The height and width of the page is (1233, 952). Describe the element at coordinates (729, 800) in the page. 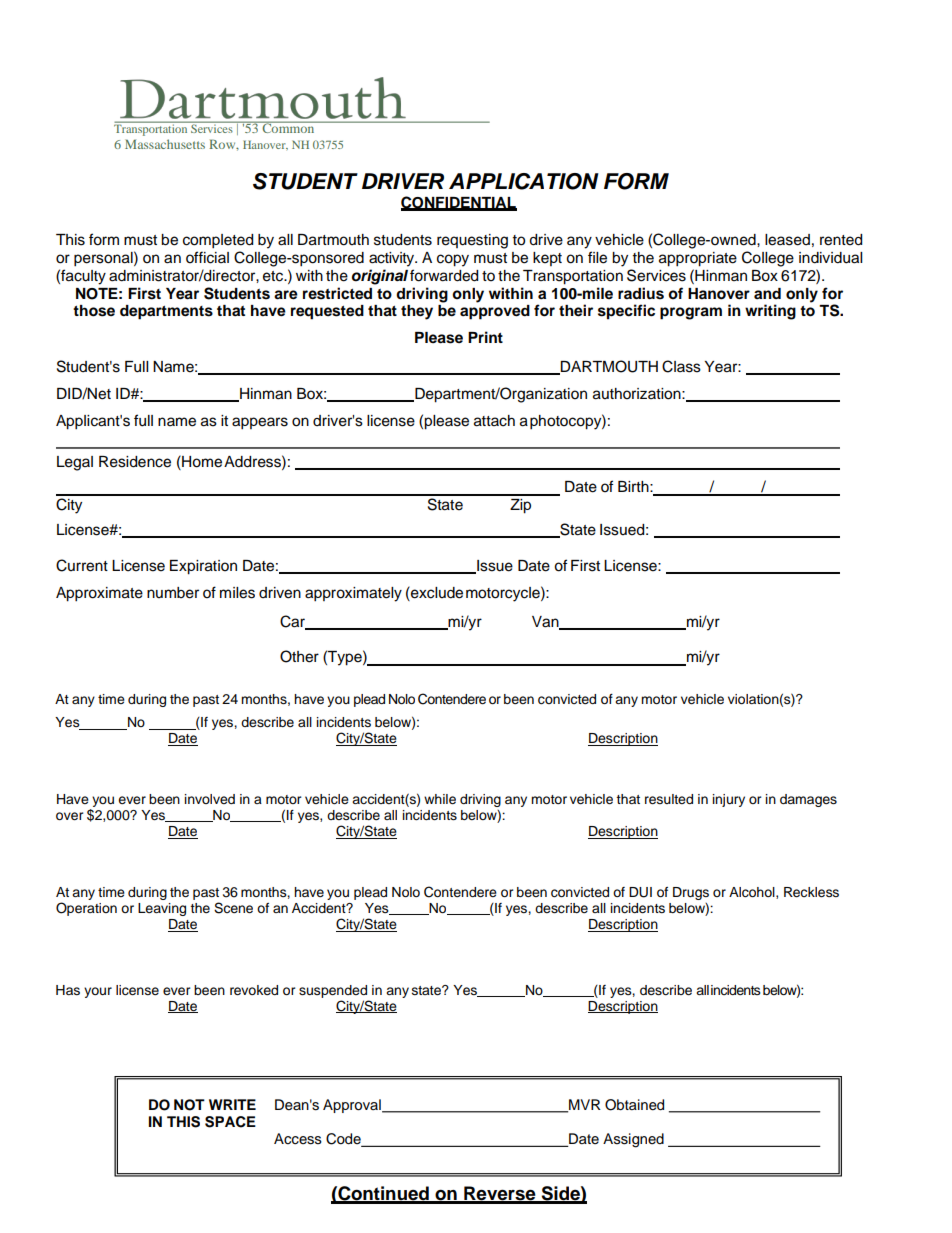

I see `injury` at that location.
